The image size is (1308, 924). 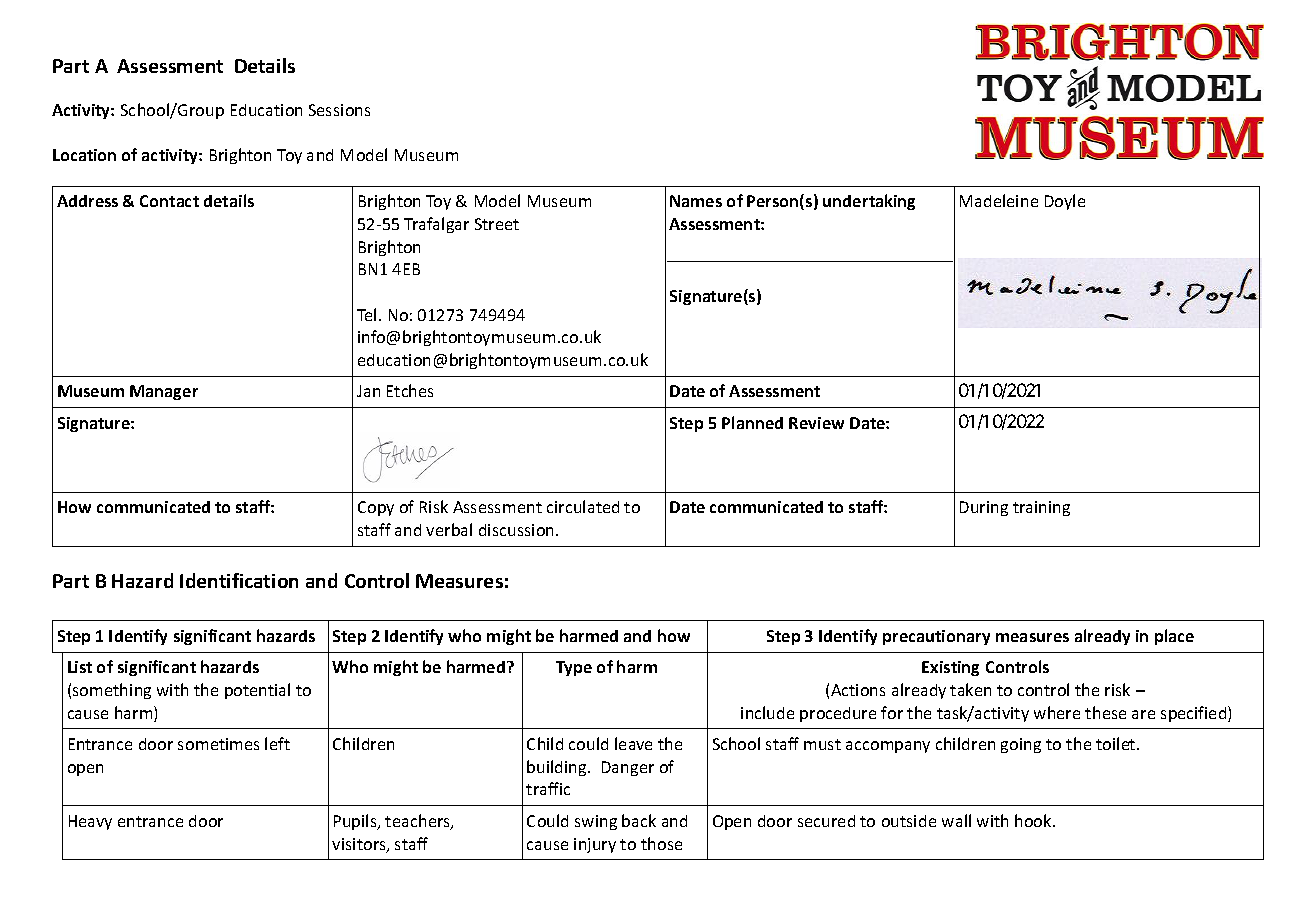 I want to click on Review, so click(x=816, y=423).
